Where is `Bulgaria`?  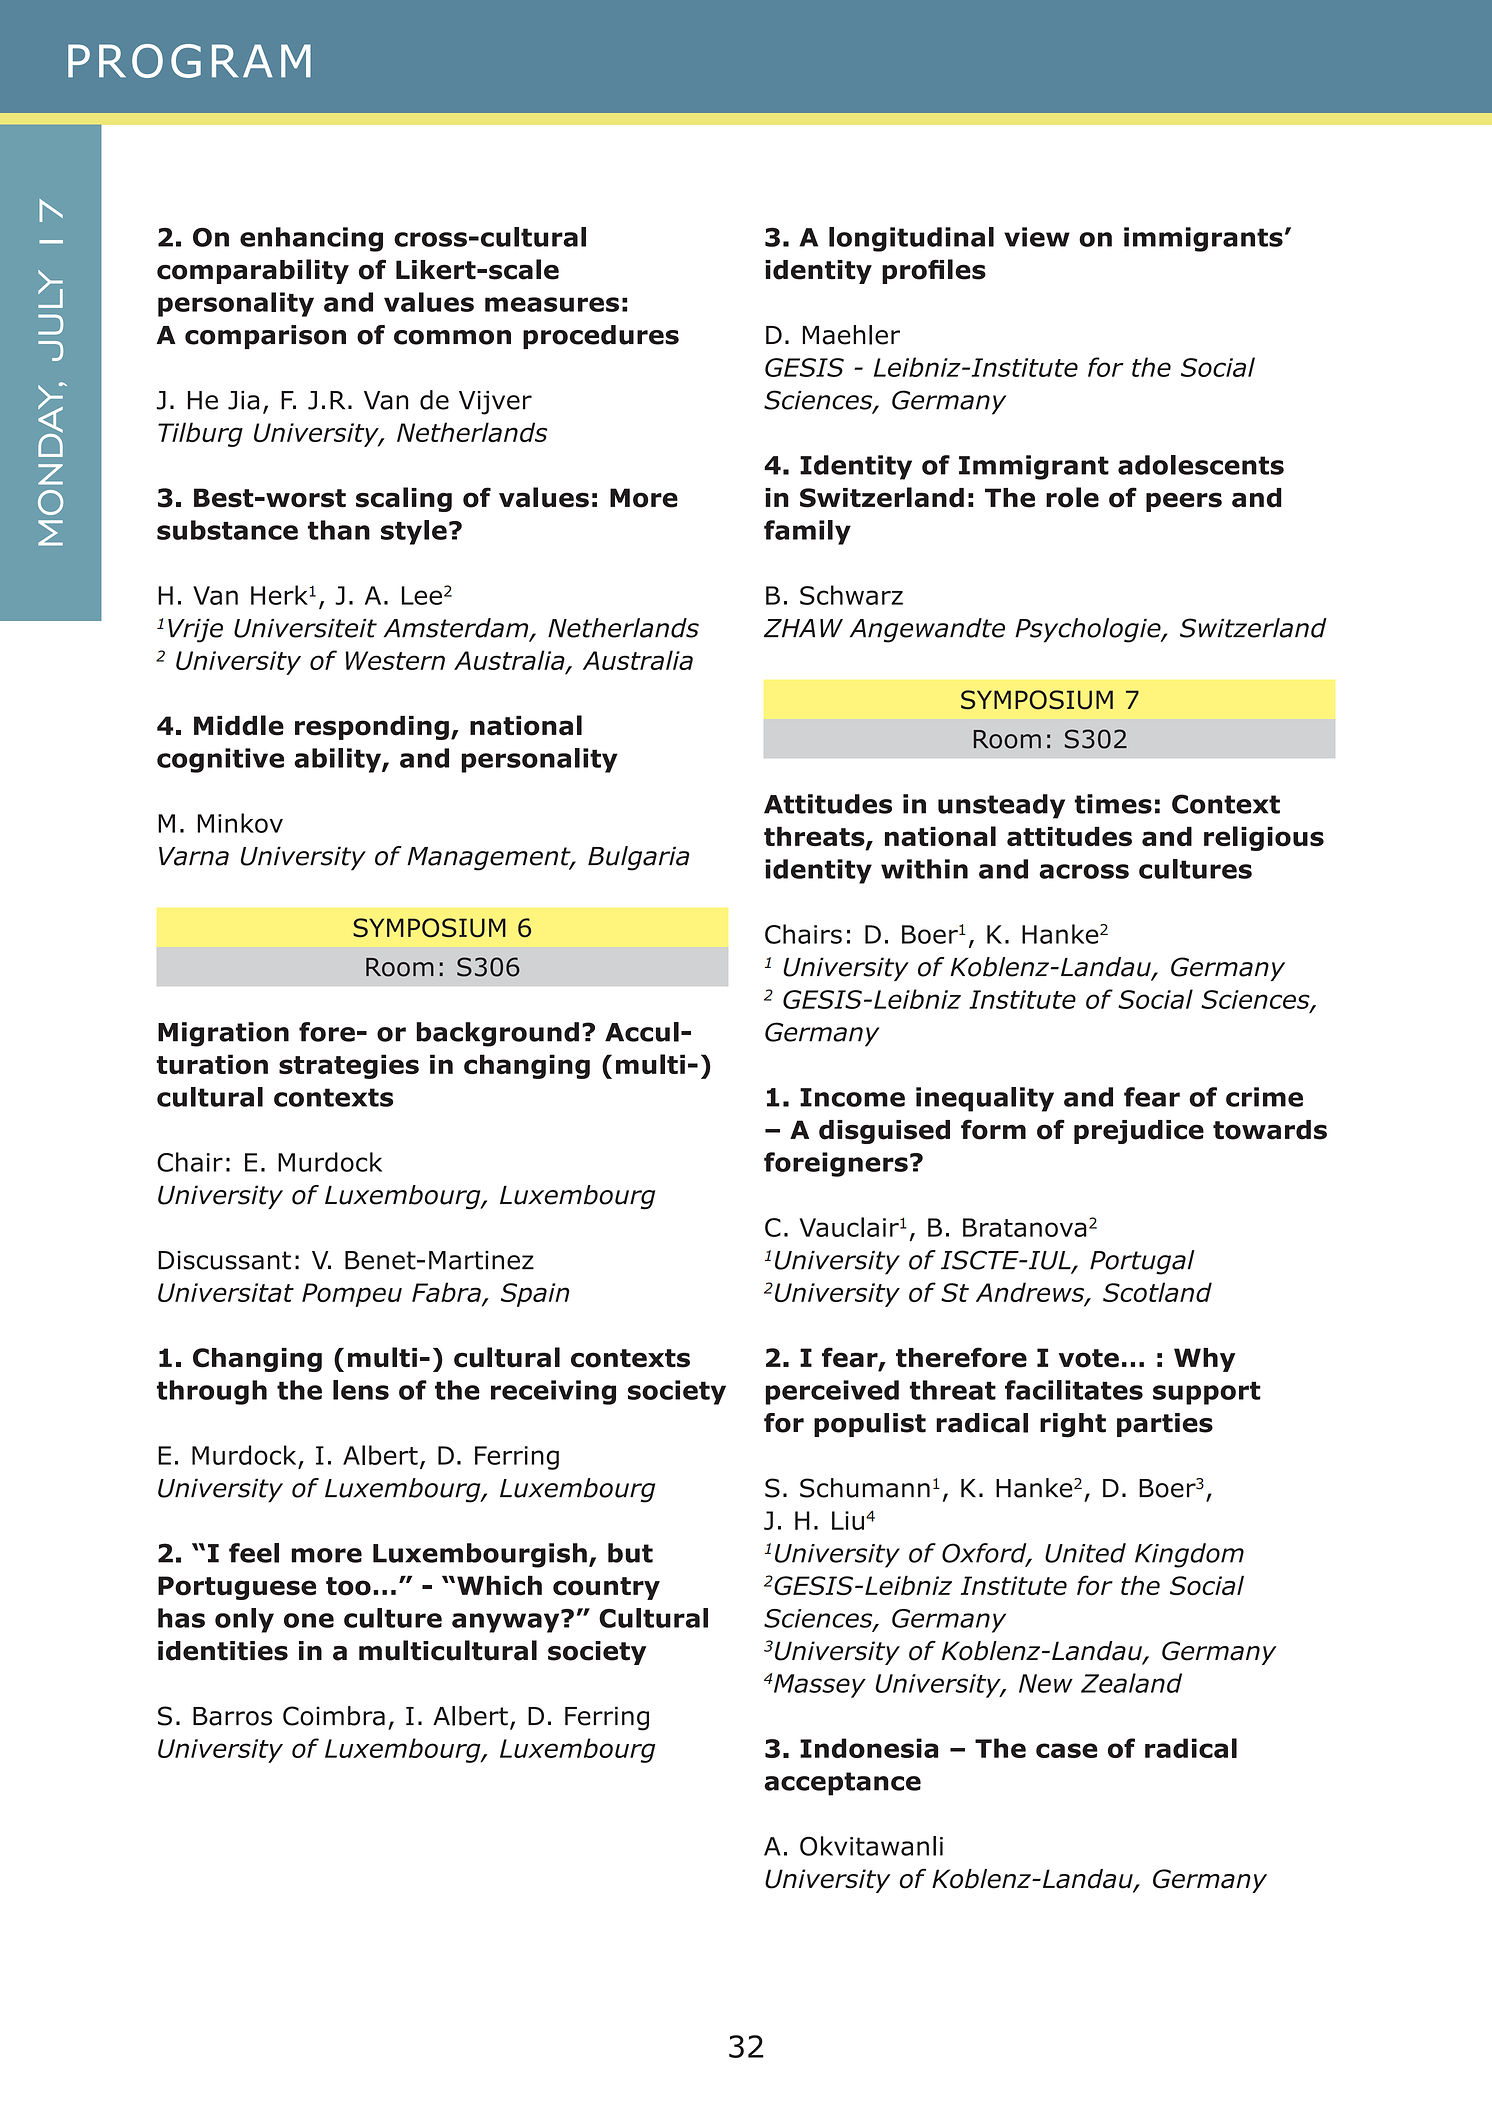
Bulgaria is located at coordinates (639, 858).
